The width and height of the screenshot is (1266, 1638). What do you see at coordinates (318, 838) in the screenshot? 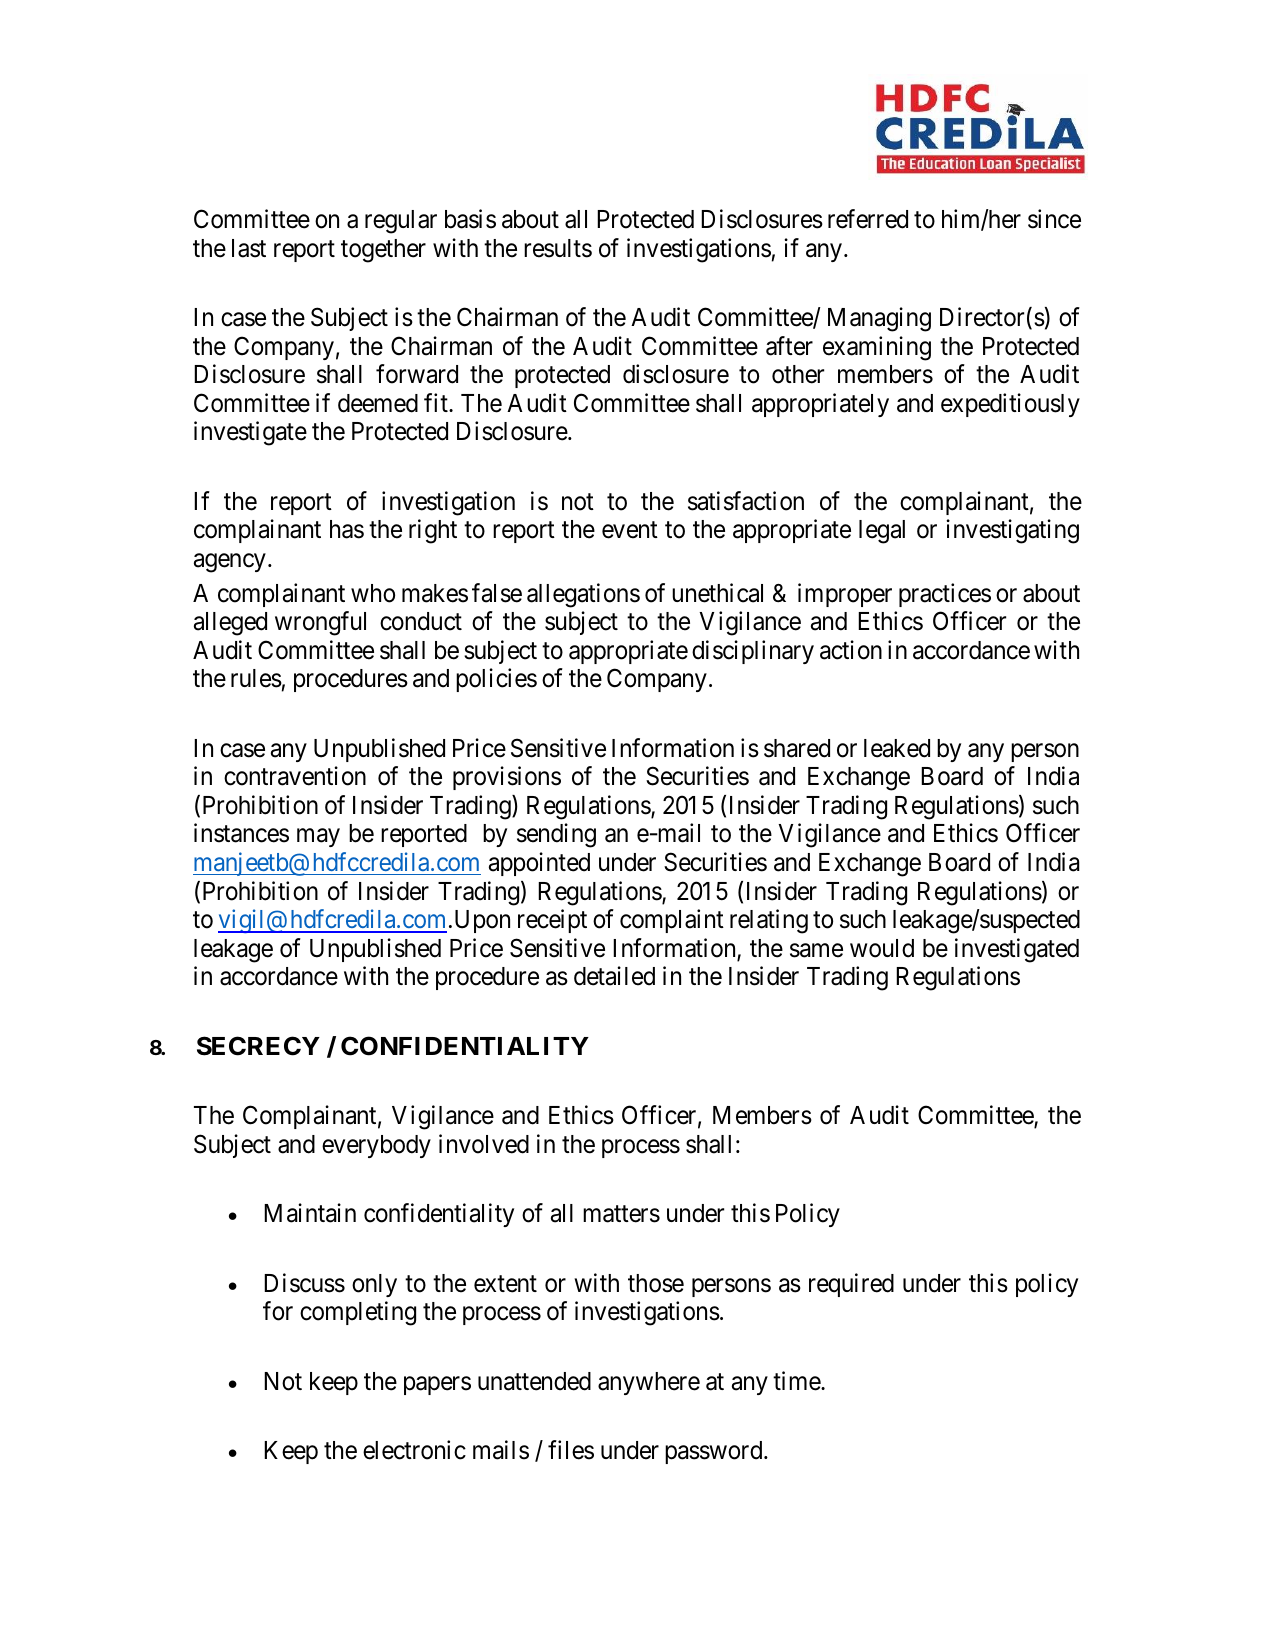
I see `may` at bounding box center [318, 838].
